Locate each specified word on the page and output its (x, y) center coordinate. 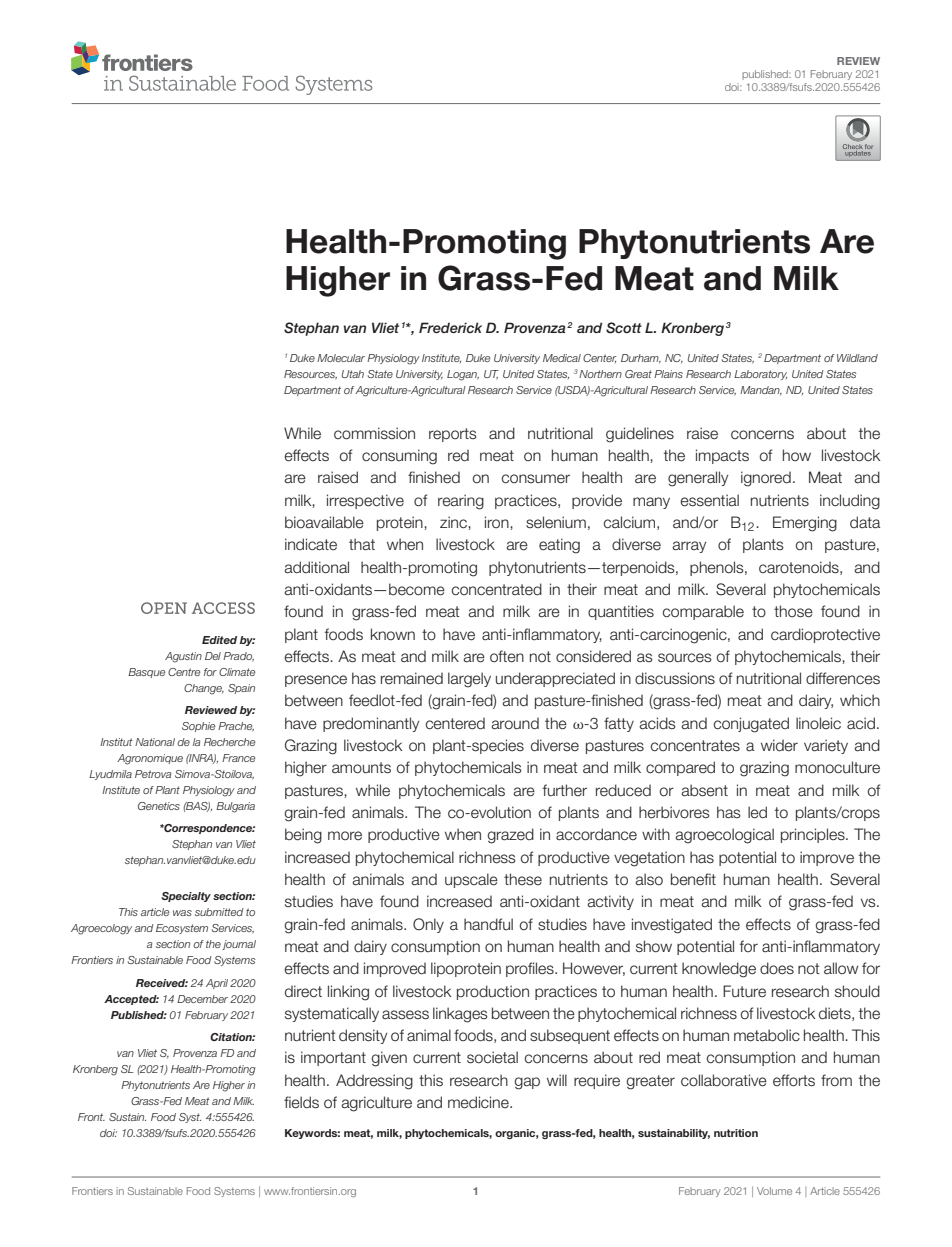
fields (301, 1102)
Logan (463, 375)
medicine (479, 1102)
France (238, 758)
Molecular (341, 358)
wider (779, 745)
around (515, 723)
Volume (774, 1191)
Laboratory (760, 375)
